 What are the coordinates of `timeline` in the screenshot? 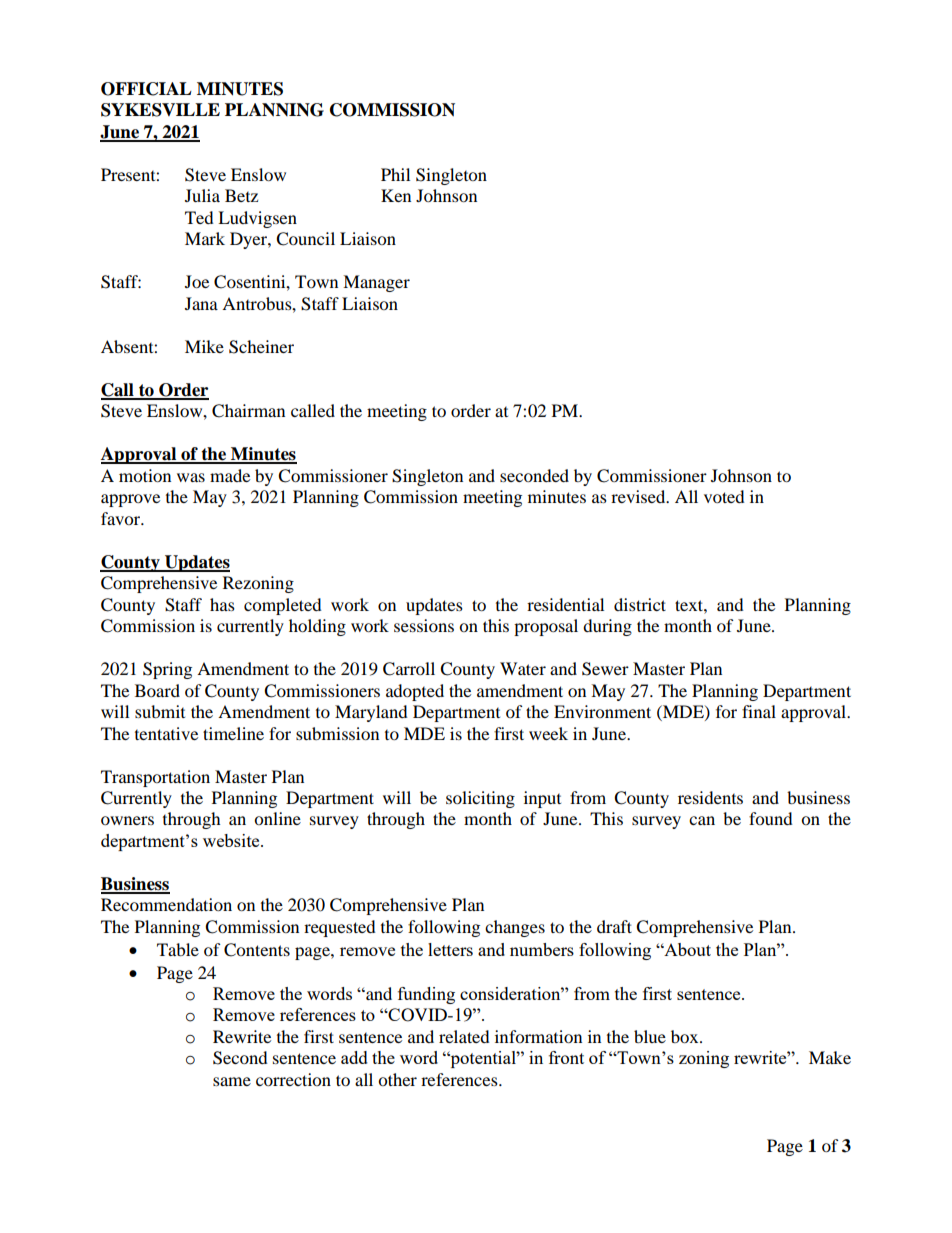 It's located at (233, 733).
